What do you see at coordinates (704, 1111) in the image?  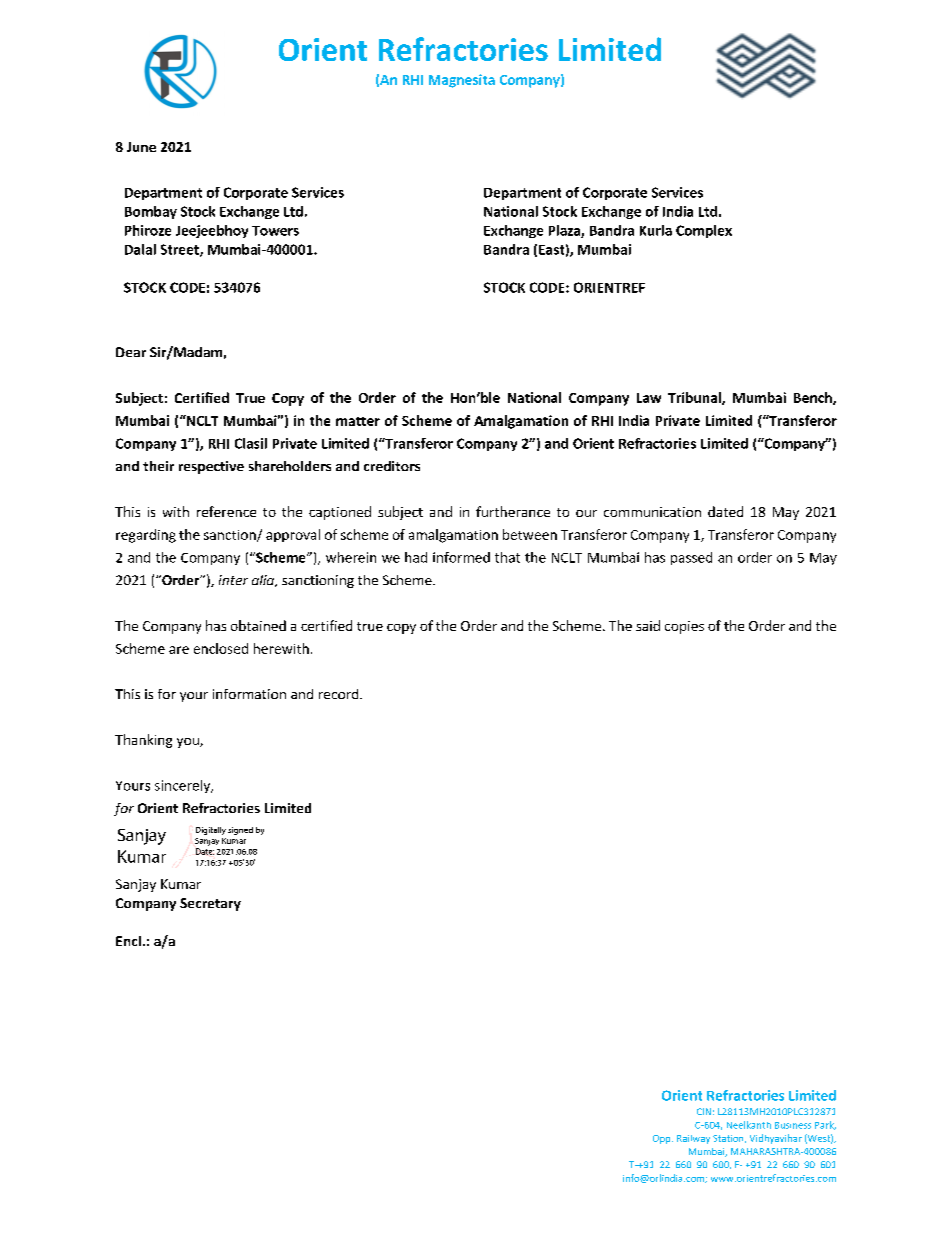 I see `CIN` at bounding box center [704, 1111].
